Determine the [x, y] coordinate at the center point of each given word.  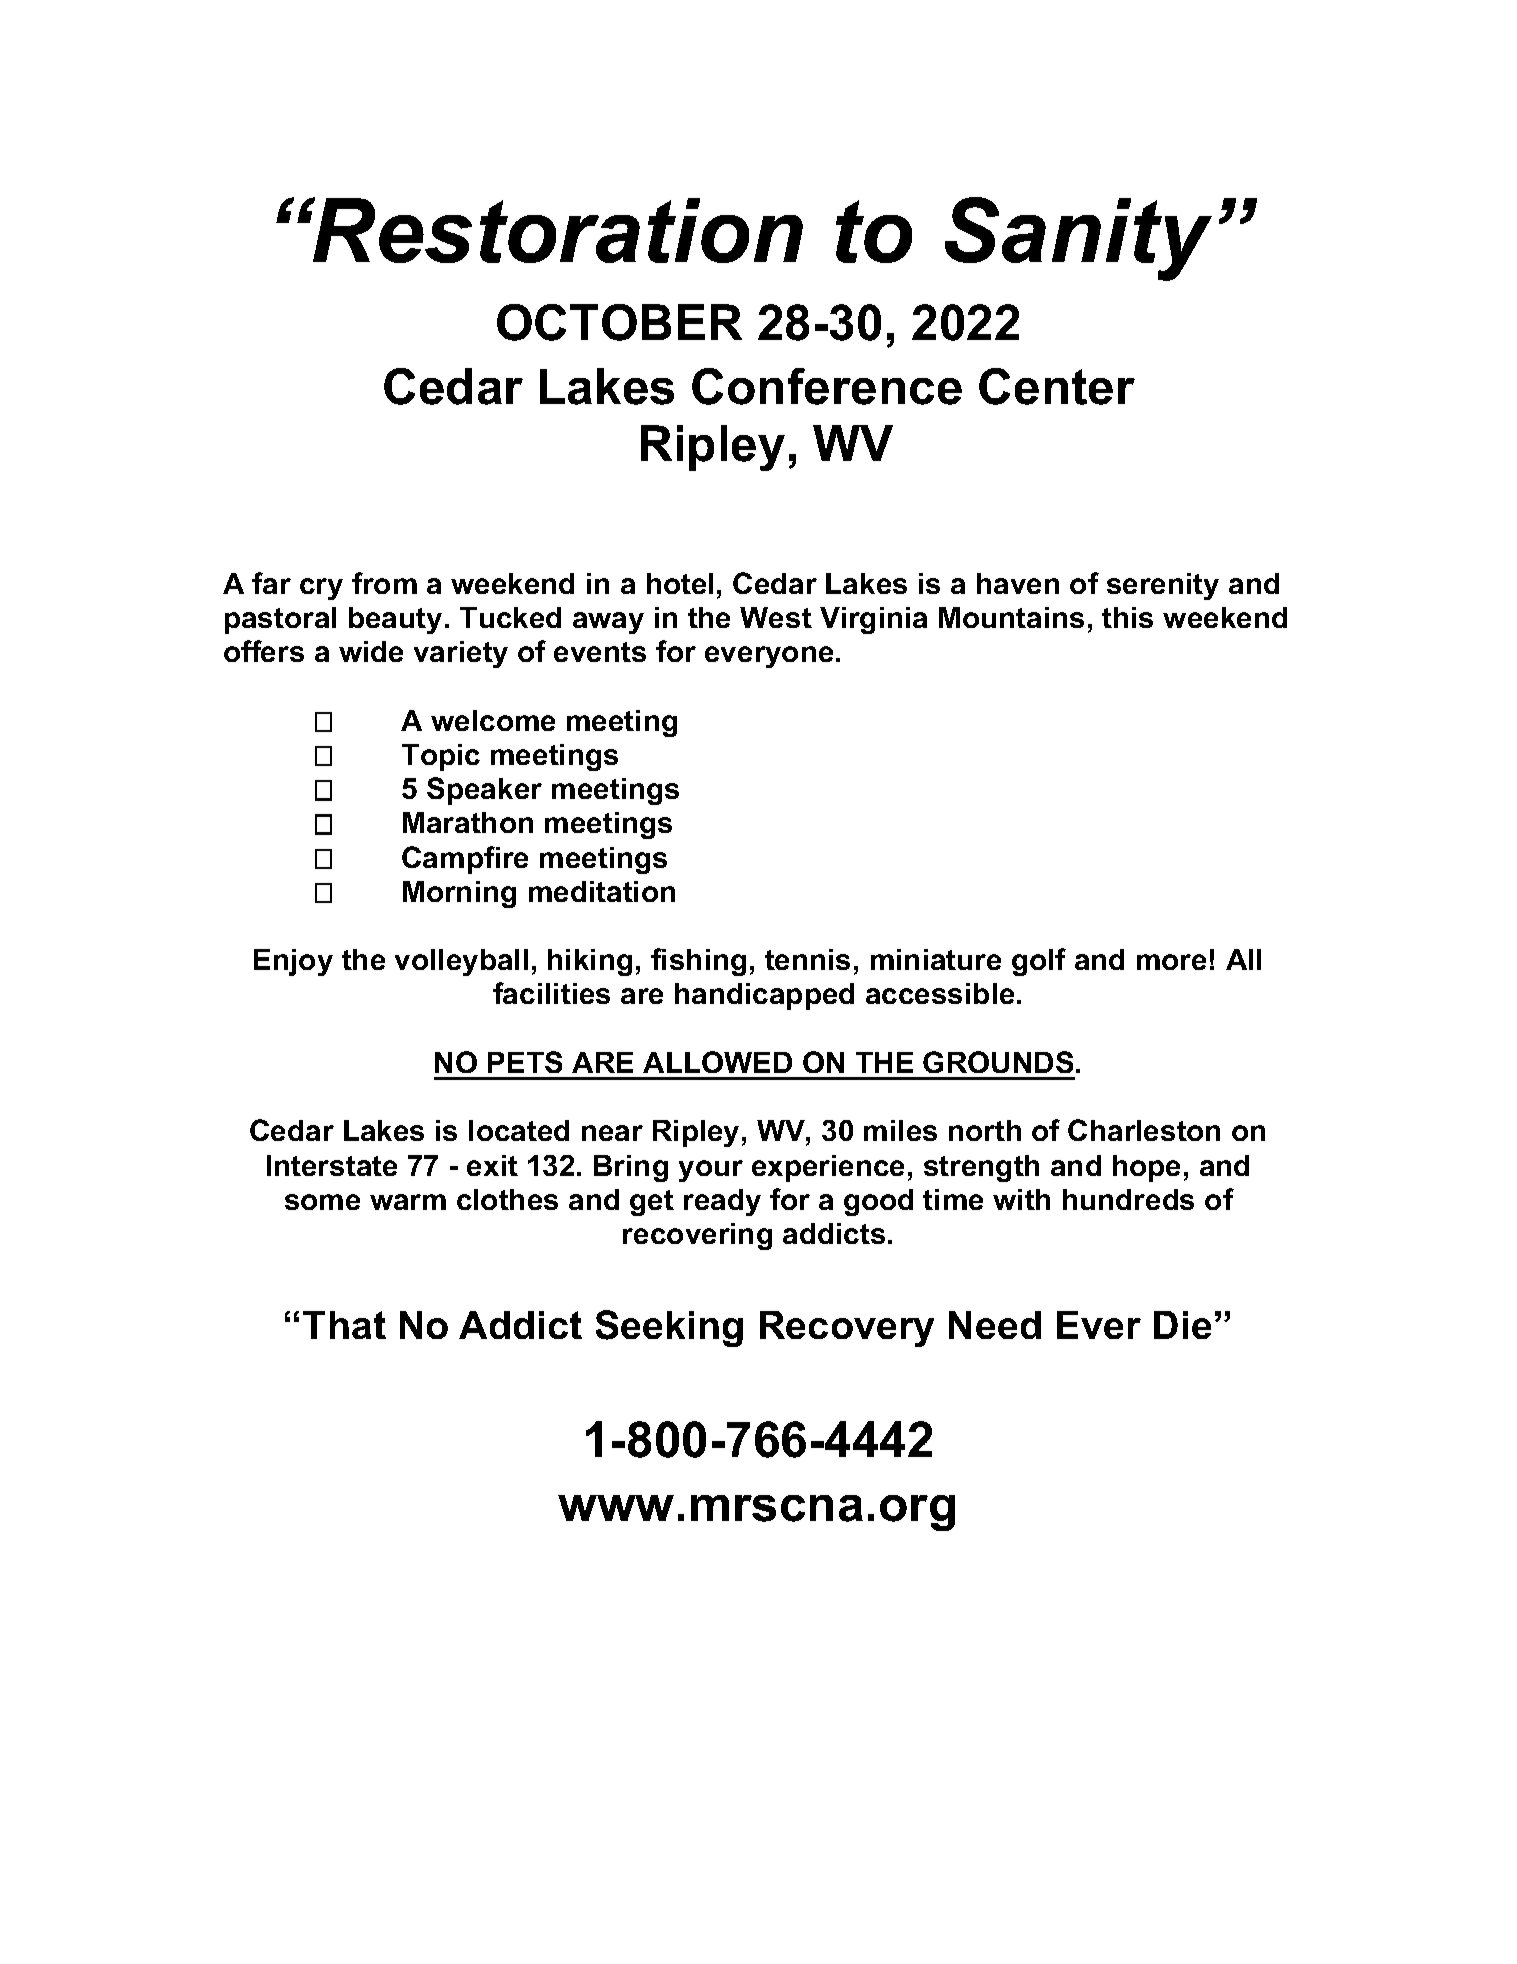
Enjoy [293, 962]
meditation [602, 891]
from [384, 583]
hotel [680, 583]
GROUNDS [998, 1062]
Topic [441, 757]
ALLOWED [717, 1062]
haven [1018, 583]
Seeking [669, 1328]
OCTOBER [619, 322]
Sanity [1078, 239]
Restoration [557, 230]
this [1127, 617]
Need [995, 1325]
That [344, 1325]
